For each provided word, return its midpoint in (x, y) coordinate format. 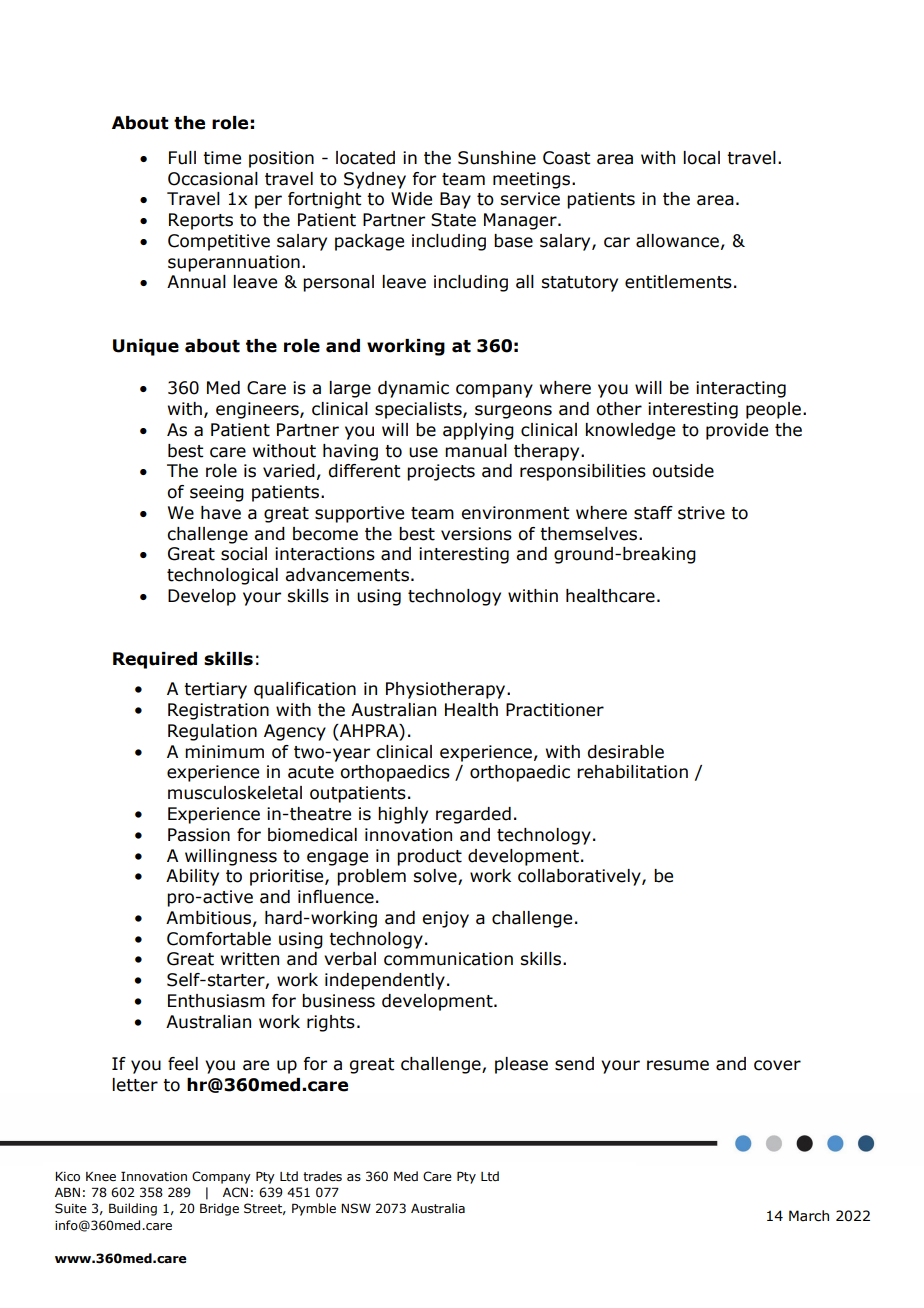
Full (182, 158)
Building (133, 1209)
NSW (356, 1208)
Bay (455, 200)
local (701, 158)
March (809, 1216)
